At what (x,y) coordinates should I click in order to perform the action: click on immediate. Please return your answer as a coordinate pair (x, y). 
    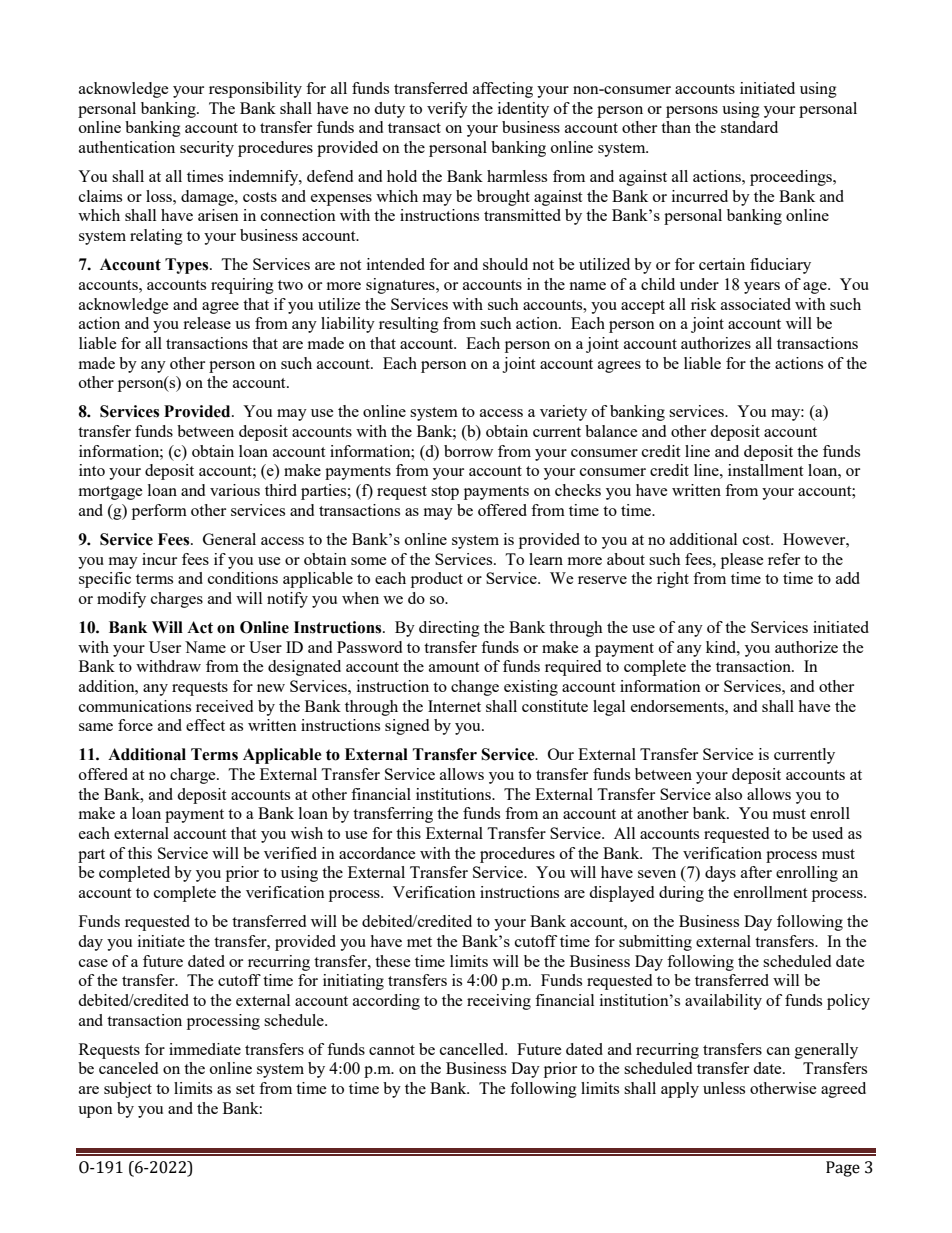
    Looking at the image, I should click on (205, 1049).
